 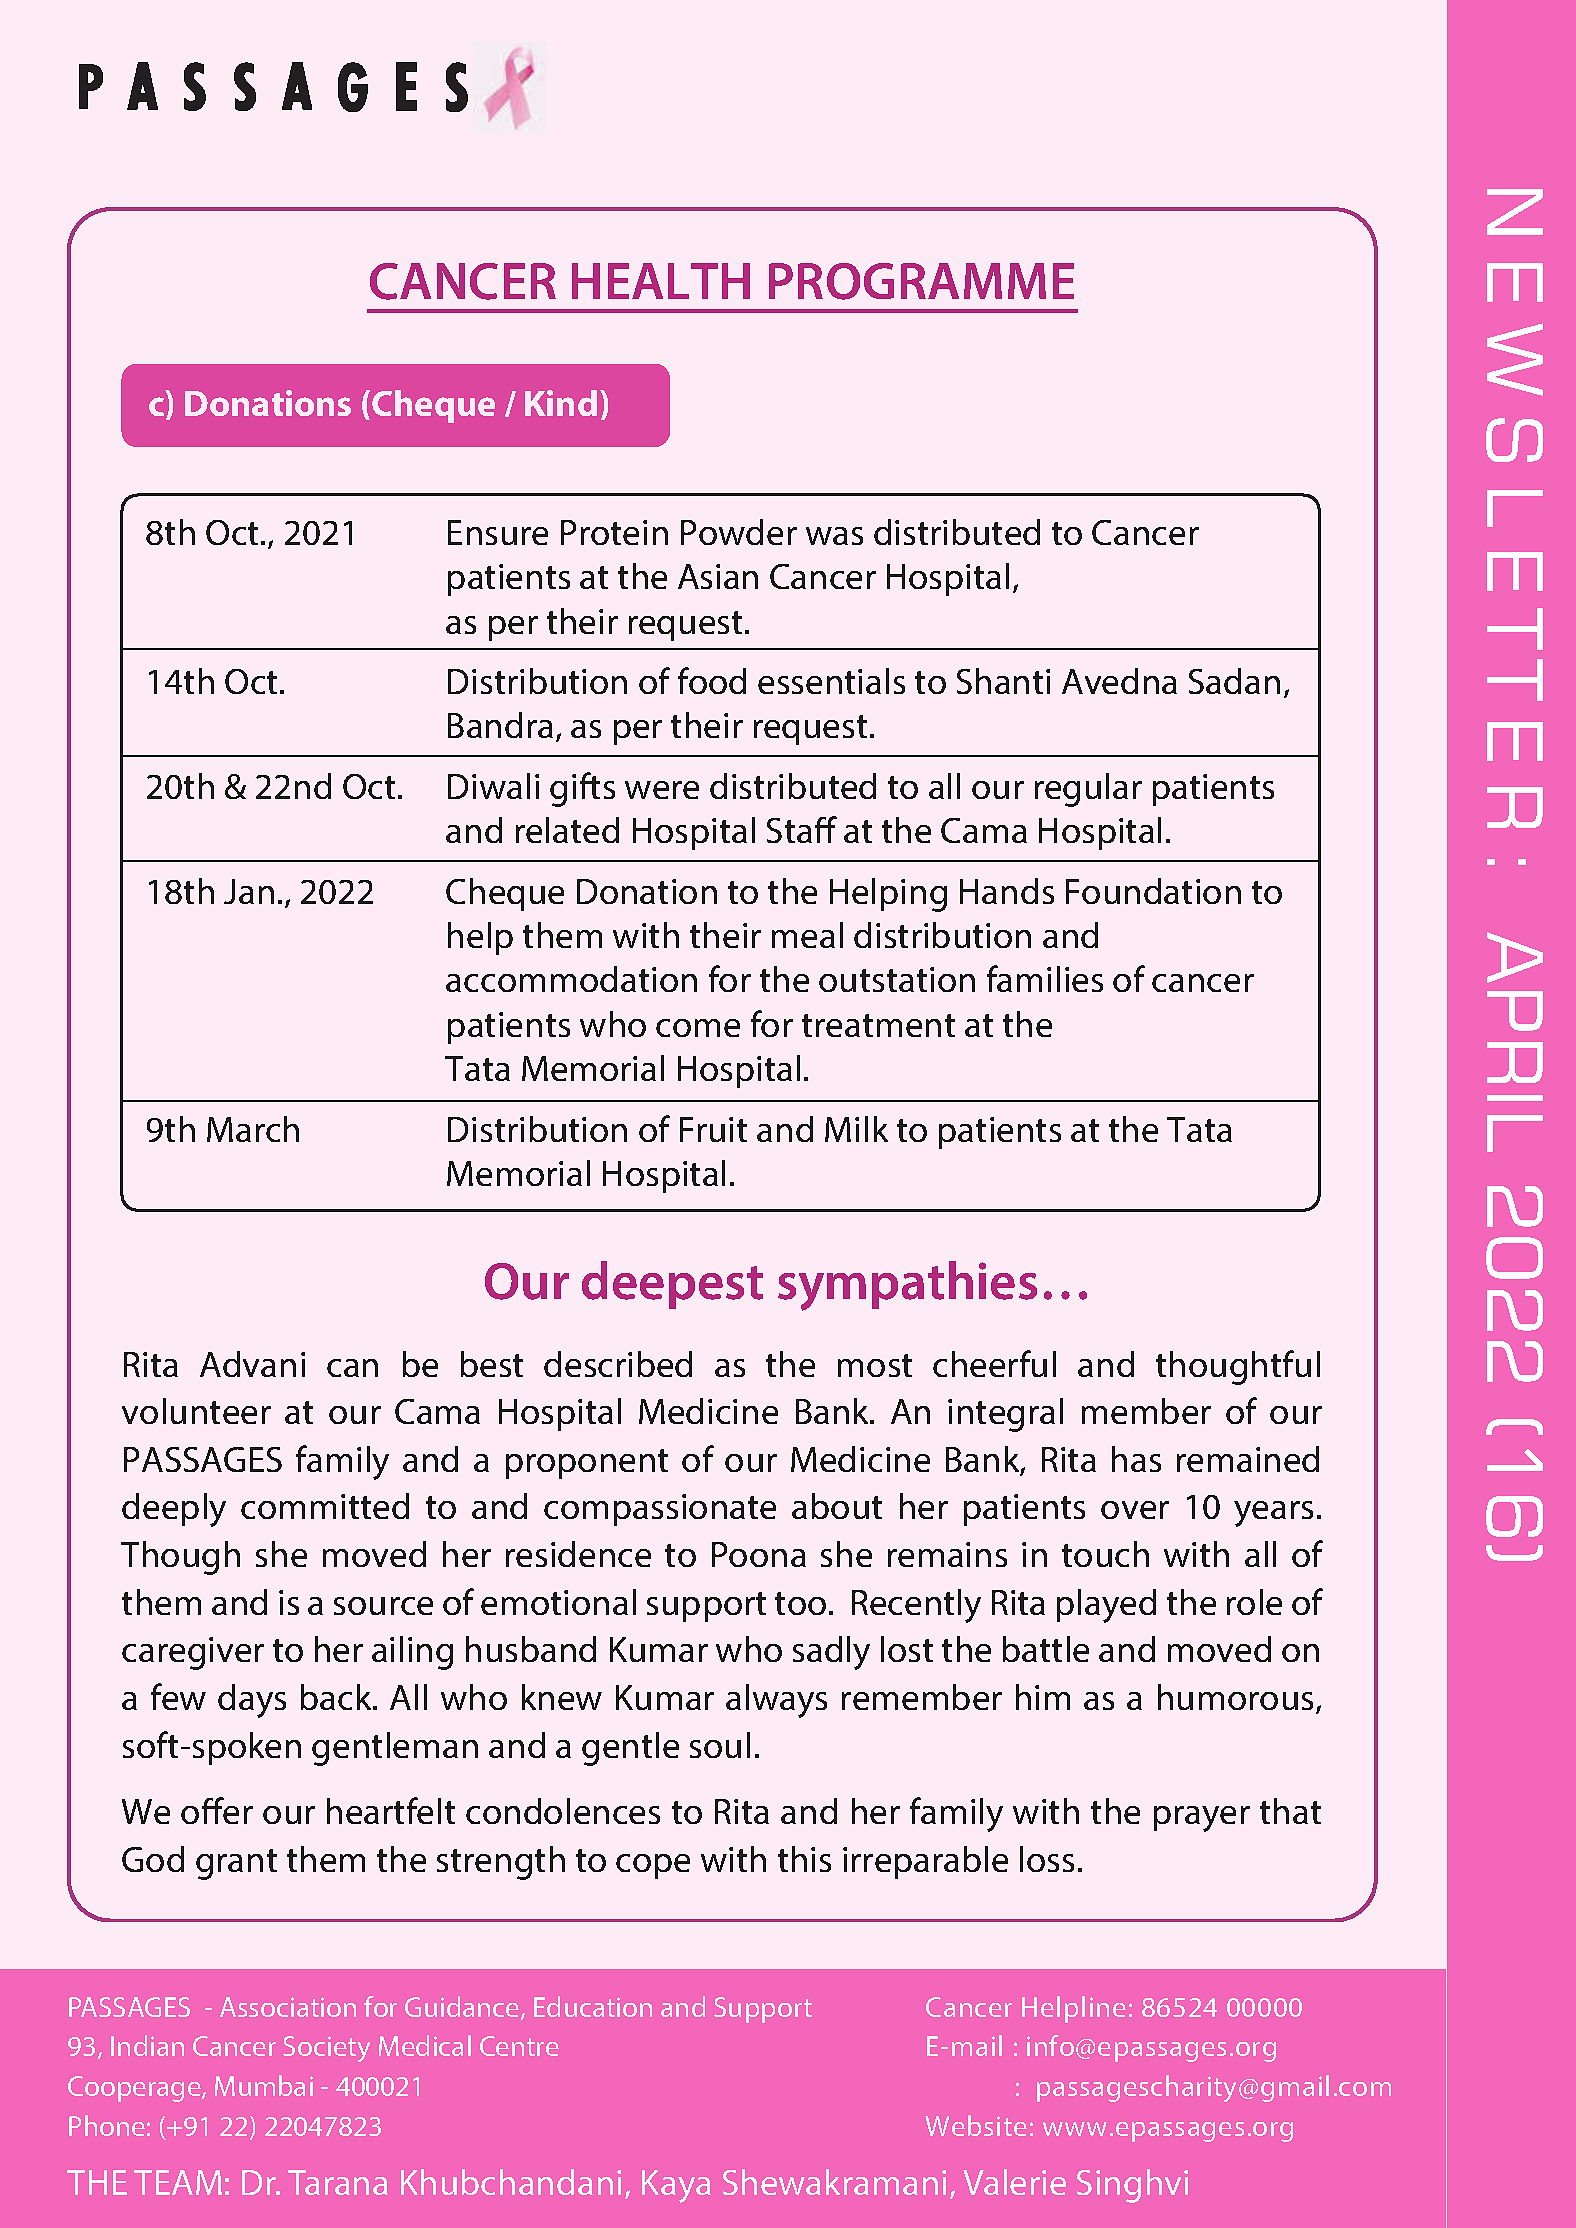 I want to click on cheerful, so click(x=994, y=1363).
